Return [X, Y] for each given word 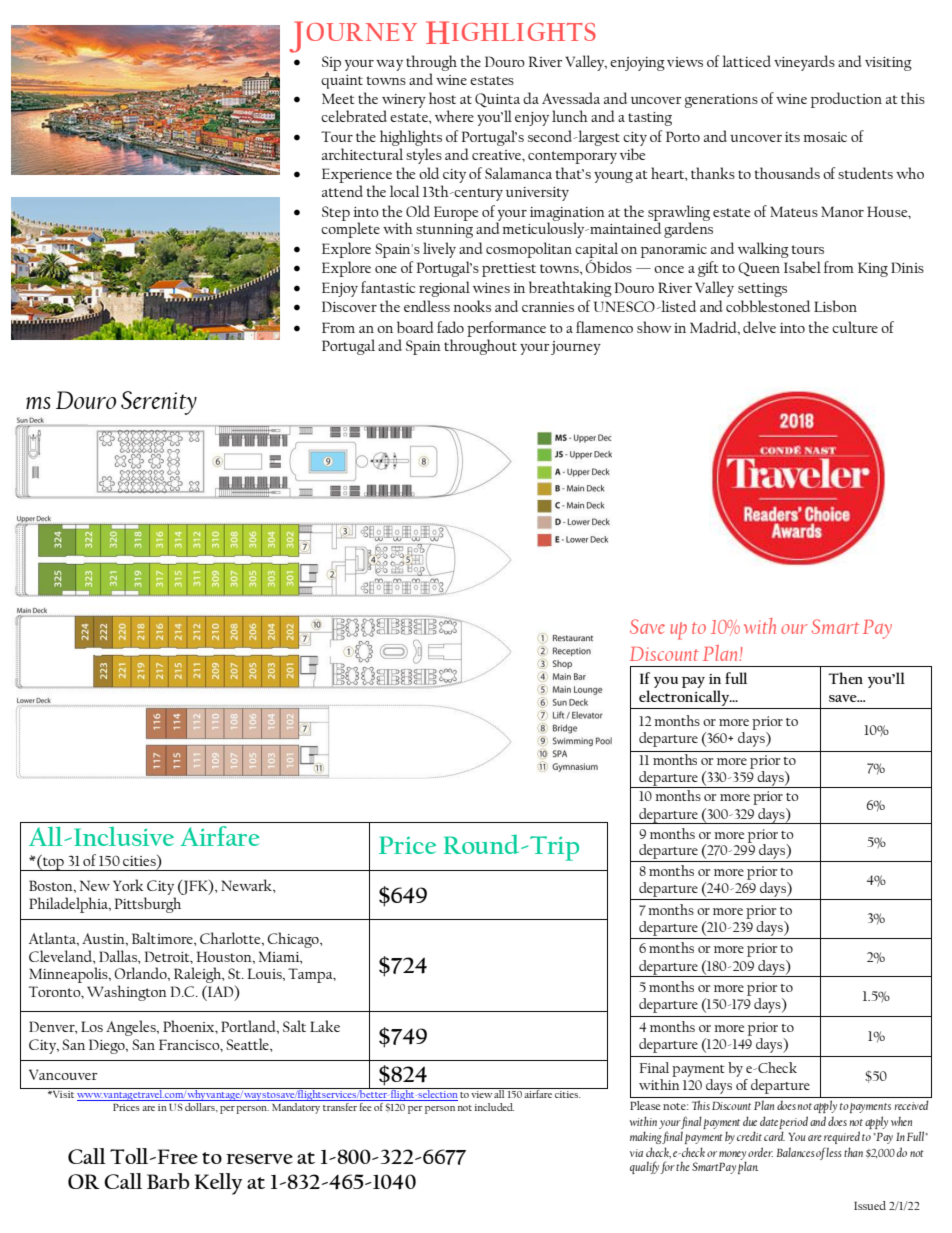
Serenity [159, 403]
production [846, 100]
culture [855, 327]
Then [845, 678]
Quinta [497, 100]
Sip [331, 63]
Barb [168, 1181]
